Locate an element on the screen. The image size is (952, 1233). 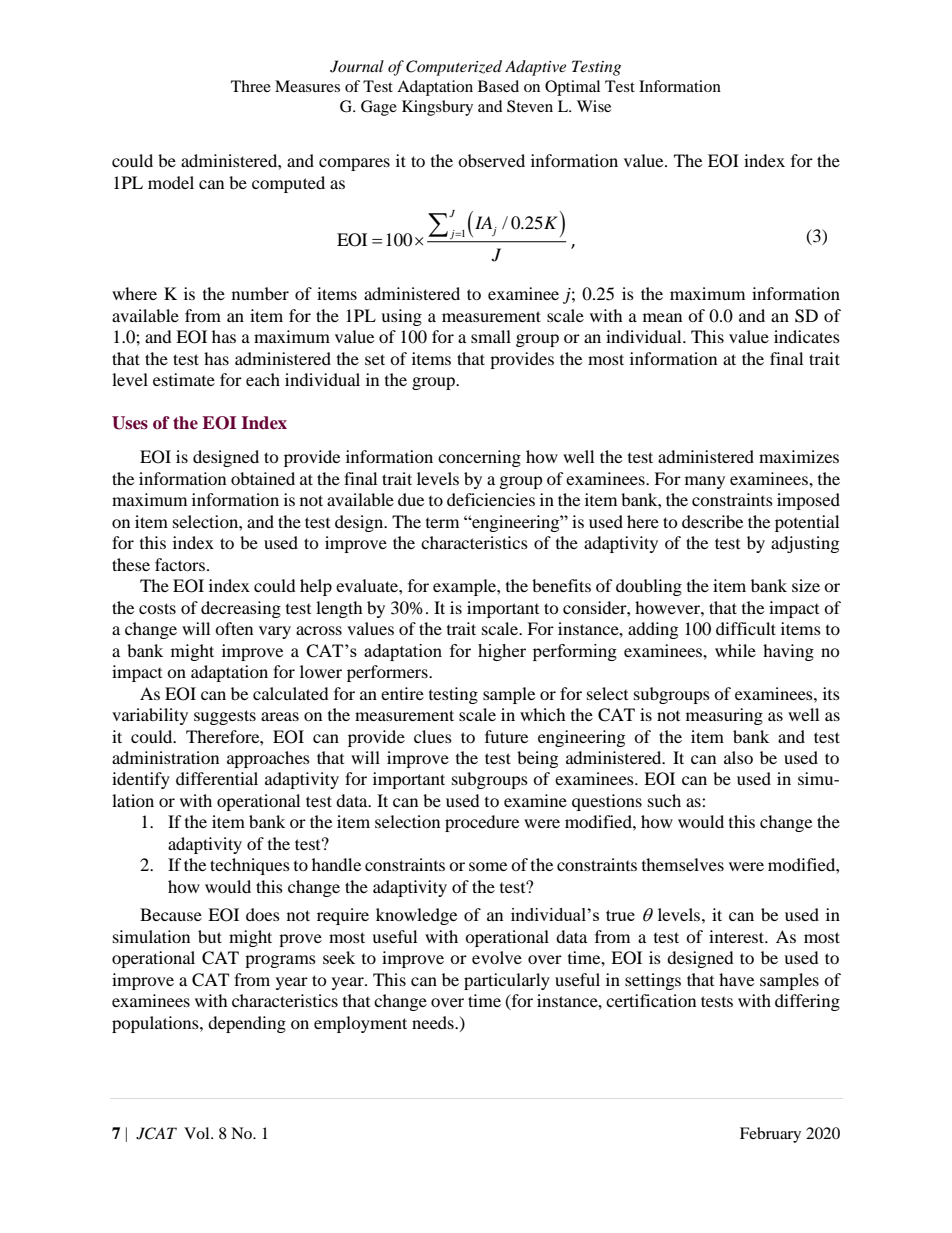
Three is located at coordinates (251, 86).
